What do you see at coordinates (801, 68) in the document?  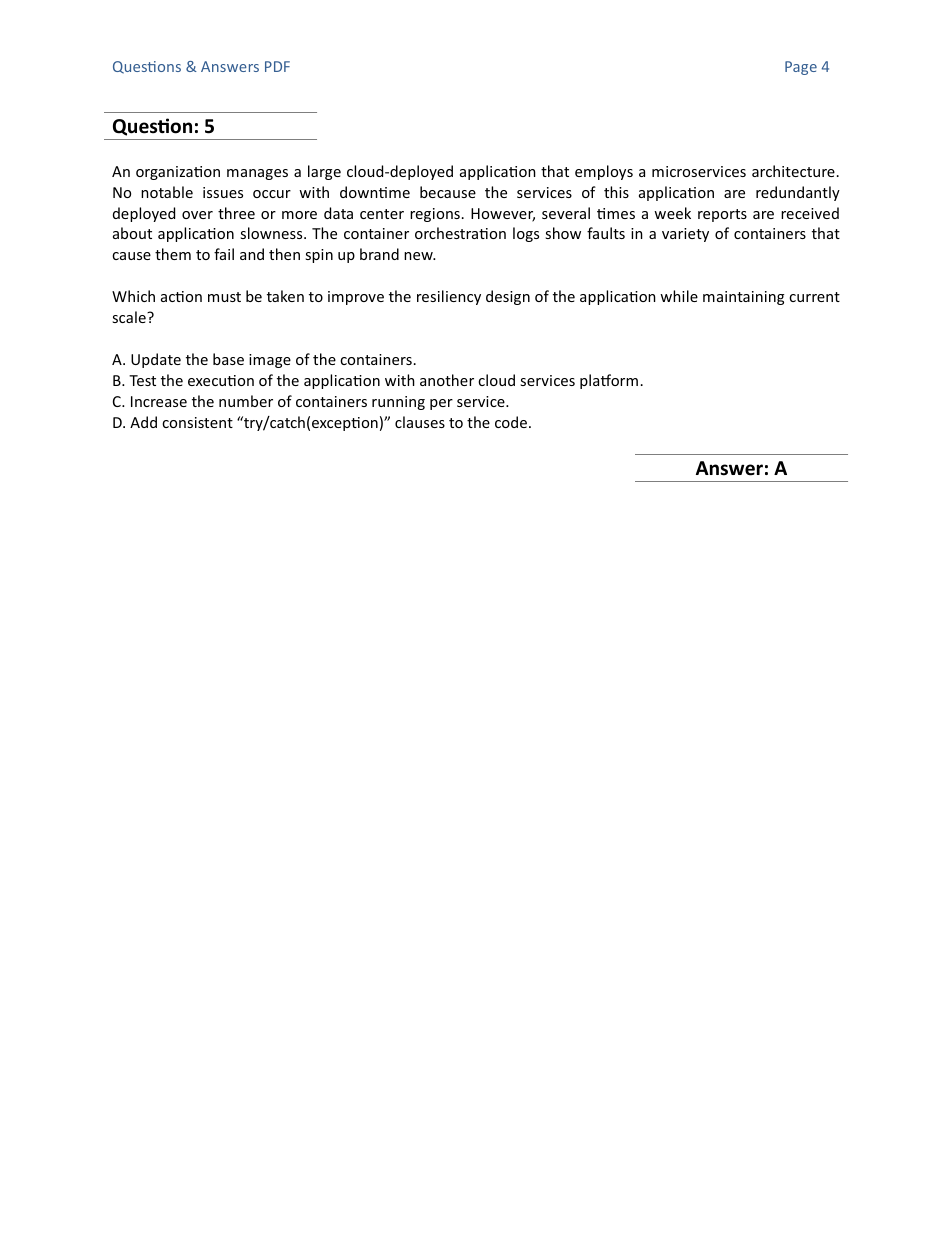 I see `Page` at bounding box center [801, 68].
